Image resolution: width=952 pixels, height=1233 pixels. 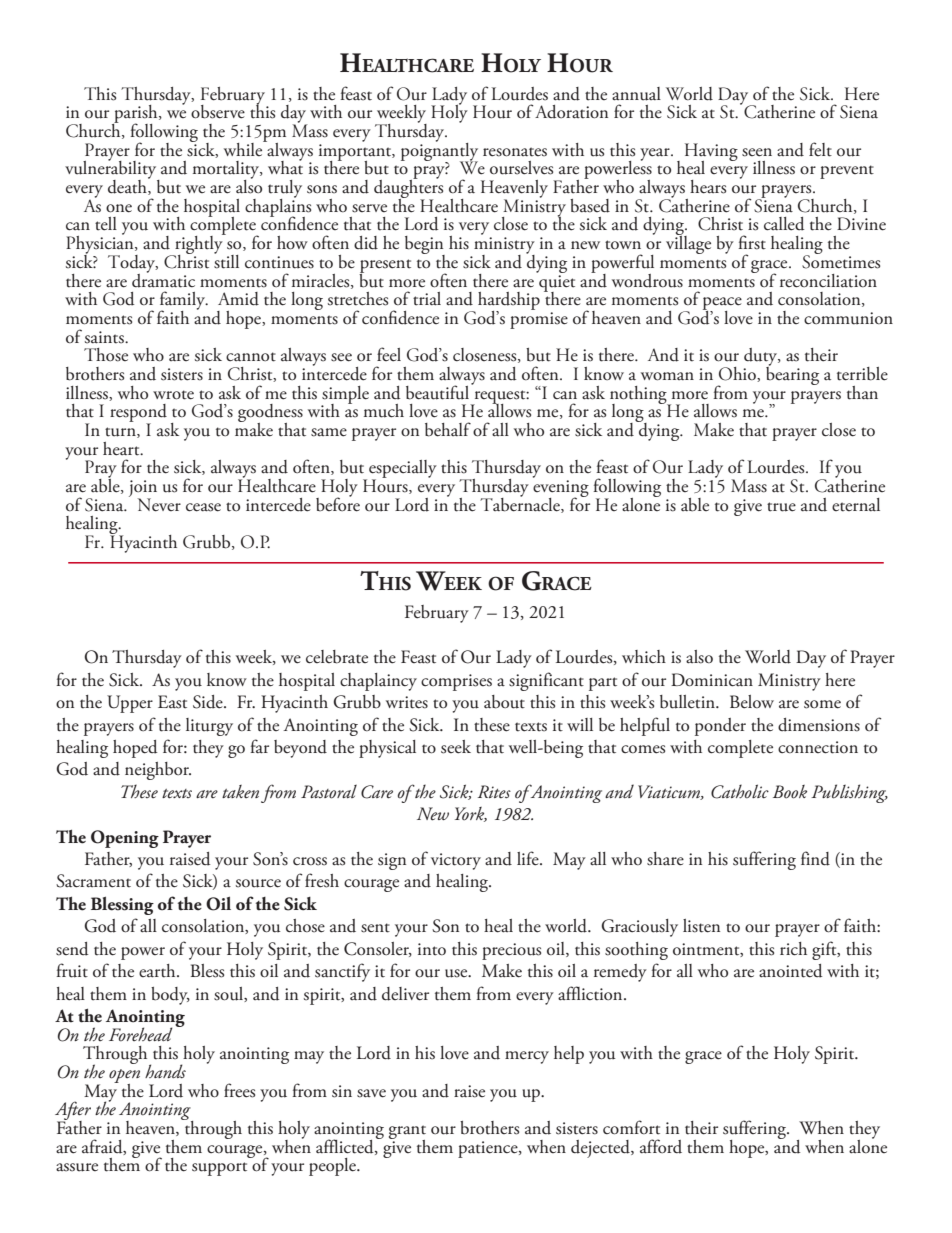 I want to click on poignantly, so click(x=439, y=151).
